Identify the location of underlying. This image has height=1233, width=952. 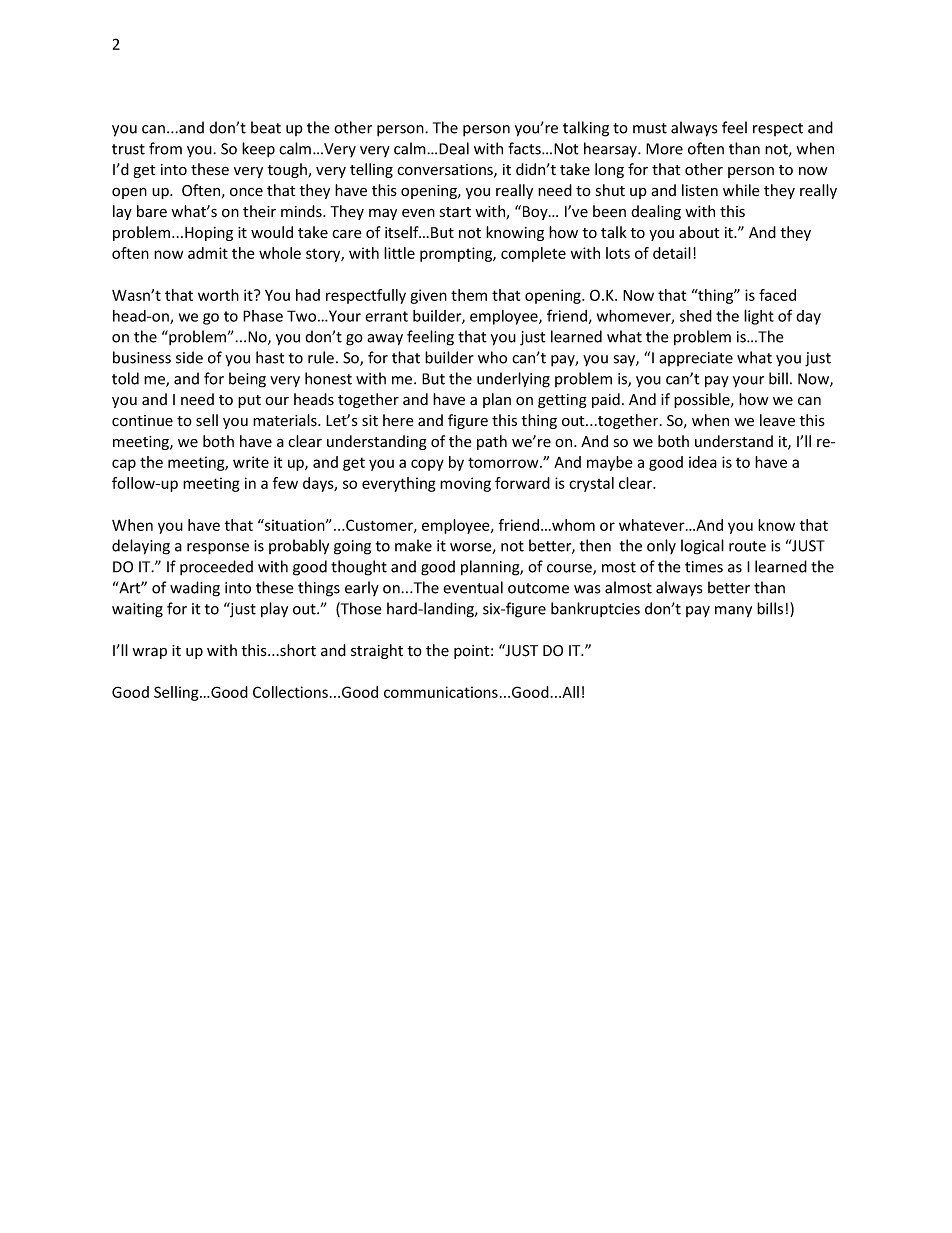
(513, 380).
